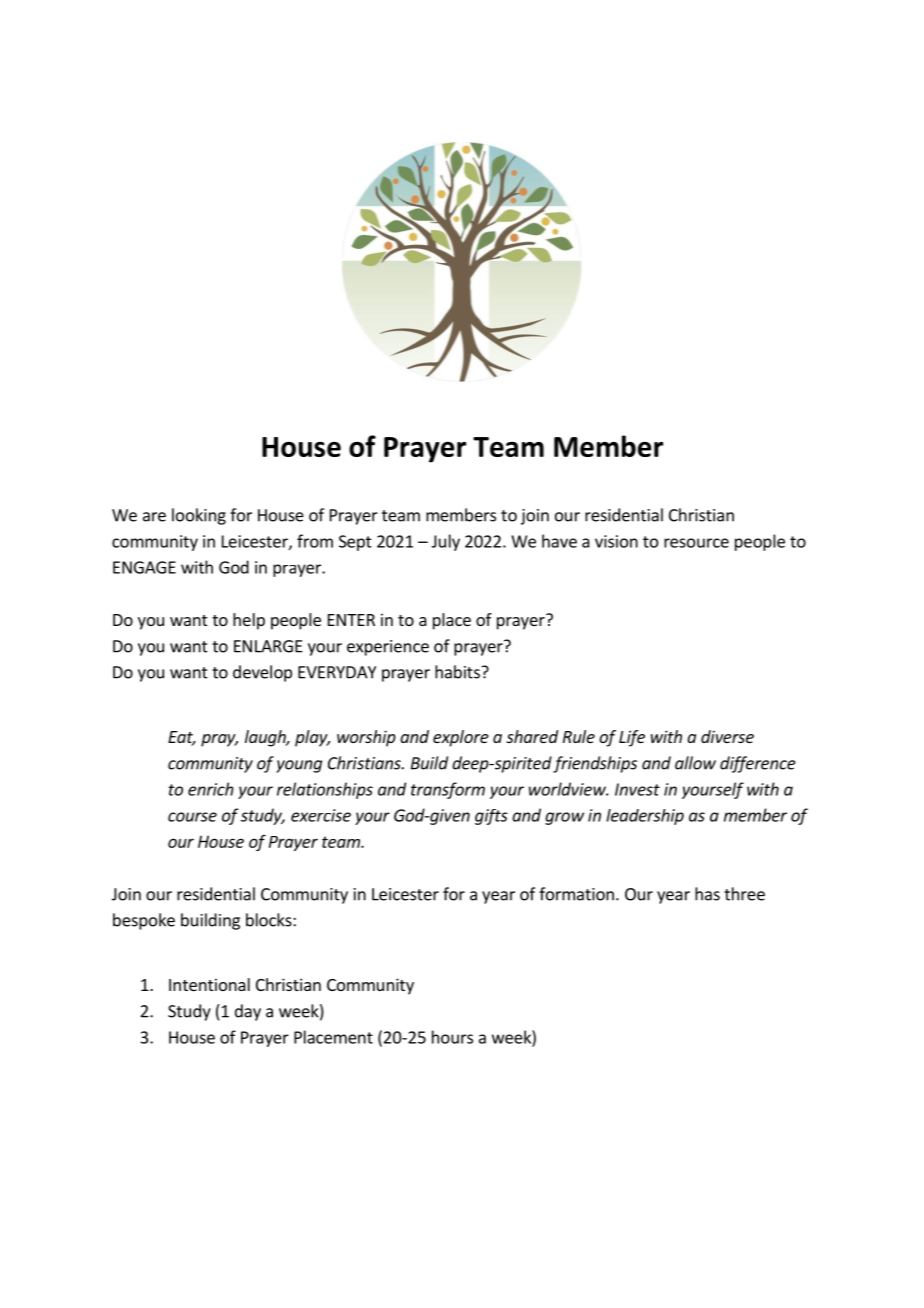 The width and height of the screenshot is (924, 1308). I want to click on July, so click(446, 542).
